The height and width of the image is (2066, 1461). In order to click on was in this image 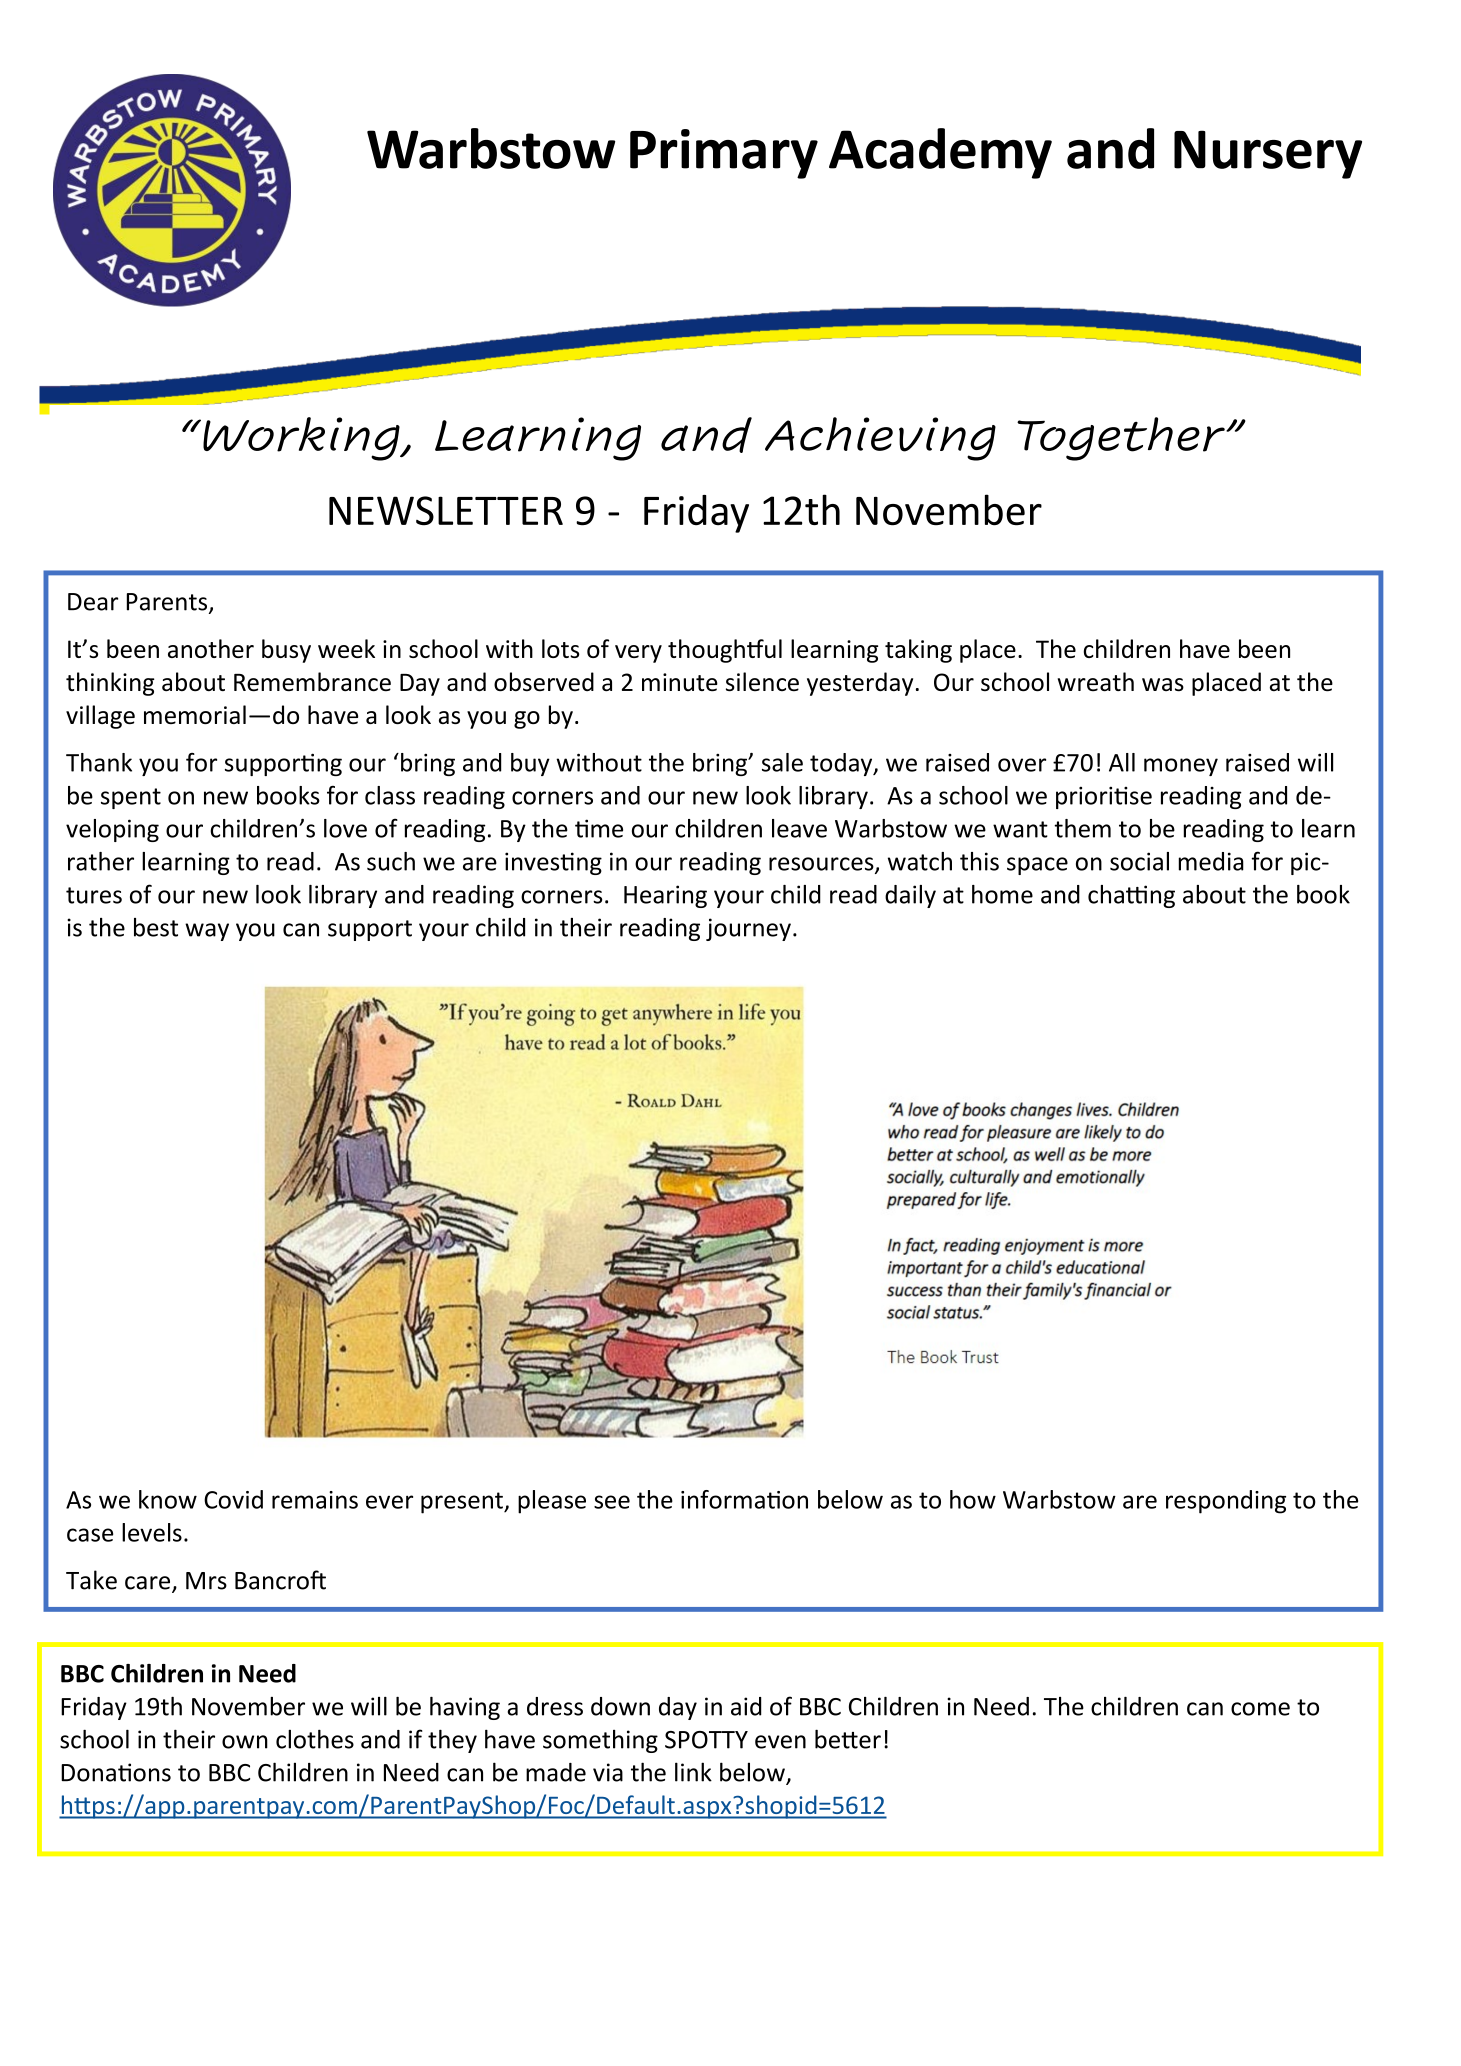, I will do `click(1163, 685)`.
